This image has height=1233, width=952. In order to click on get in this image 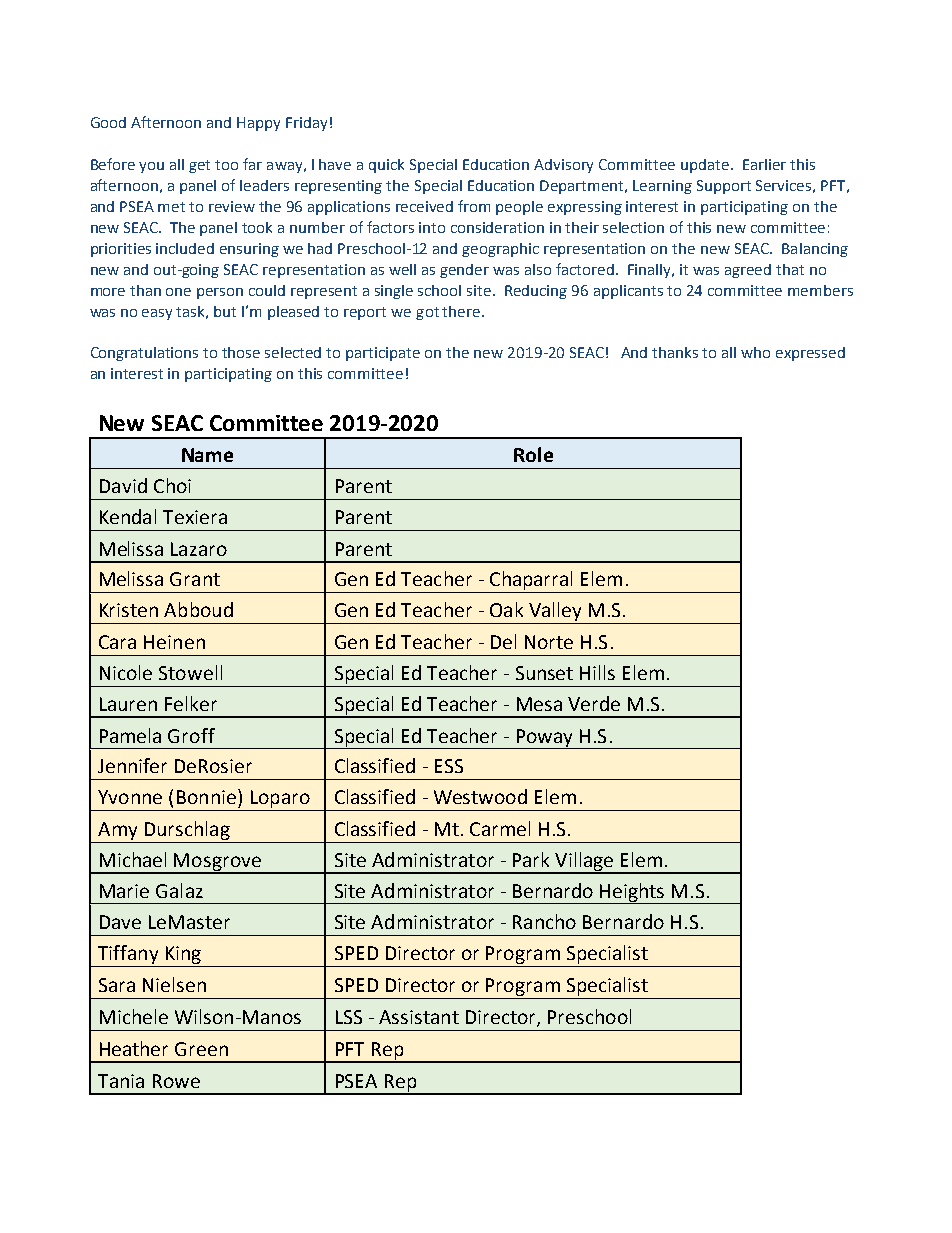, I will do `click(199, 166)`.
